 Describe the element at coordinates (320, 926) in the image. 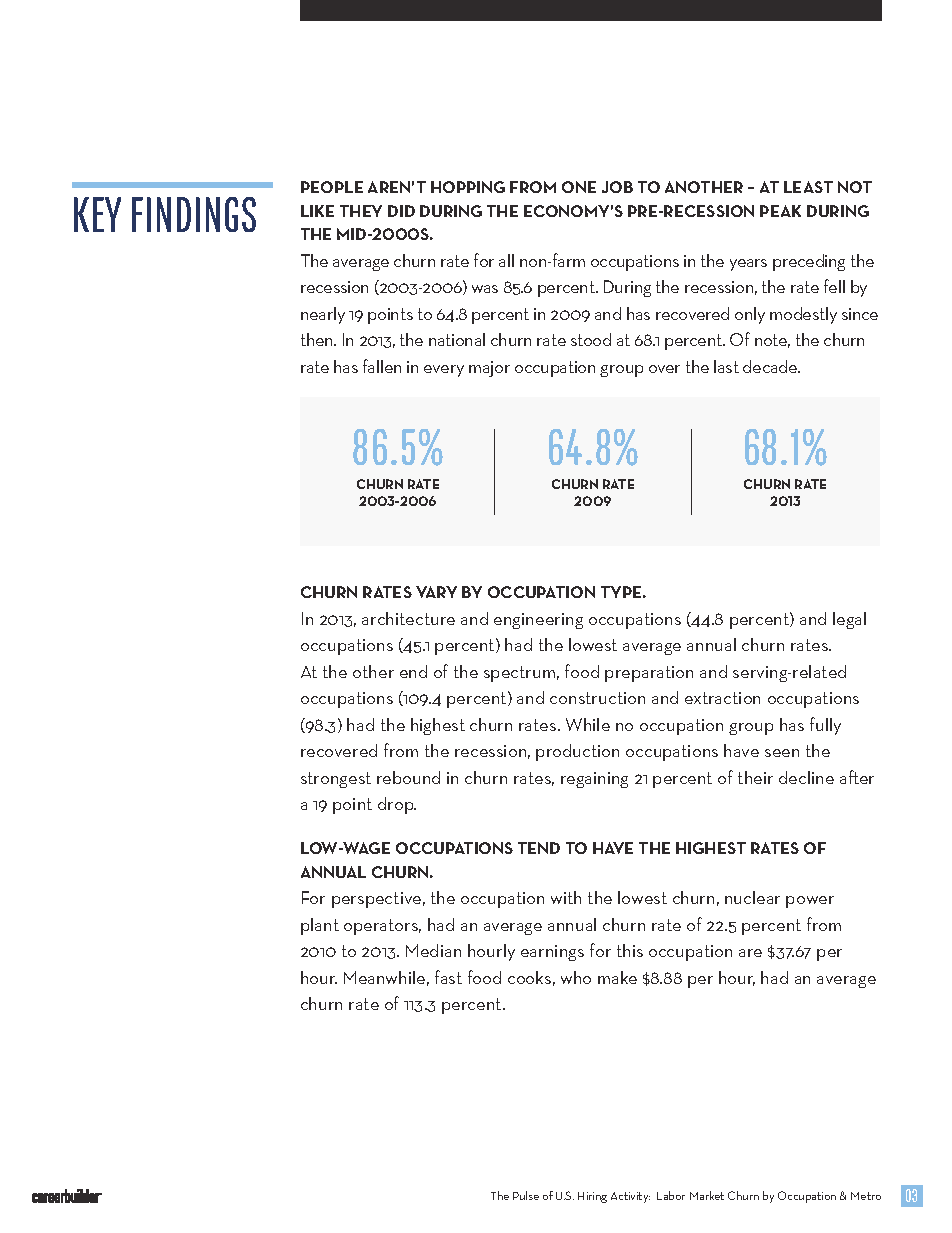

I see `plant` at that location.
